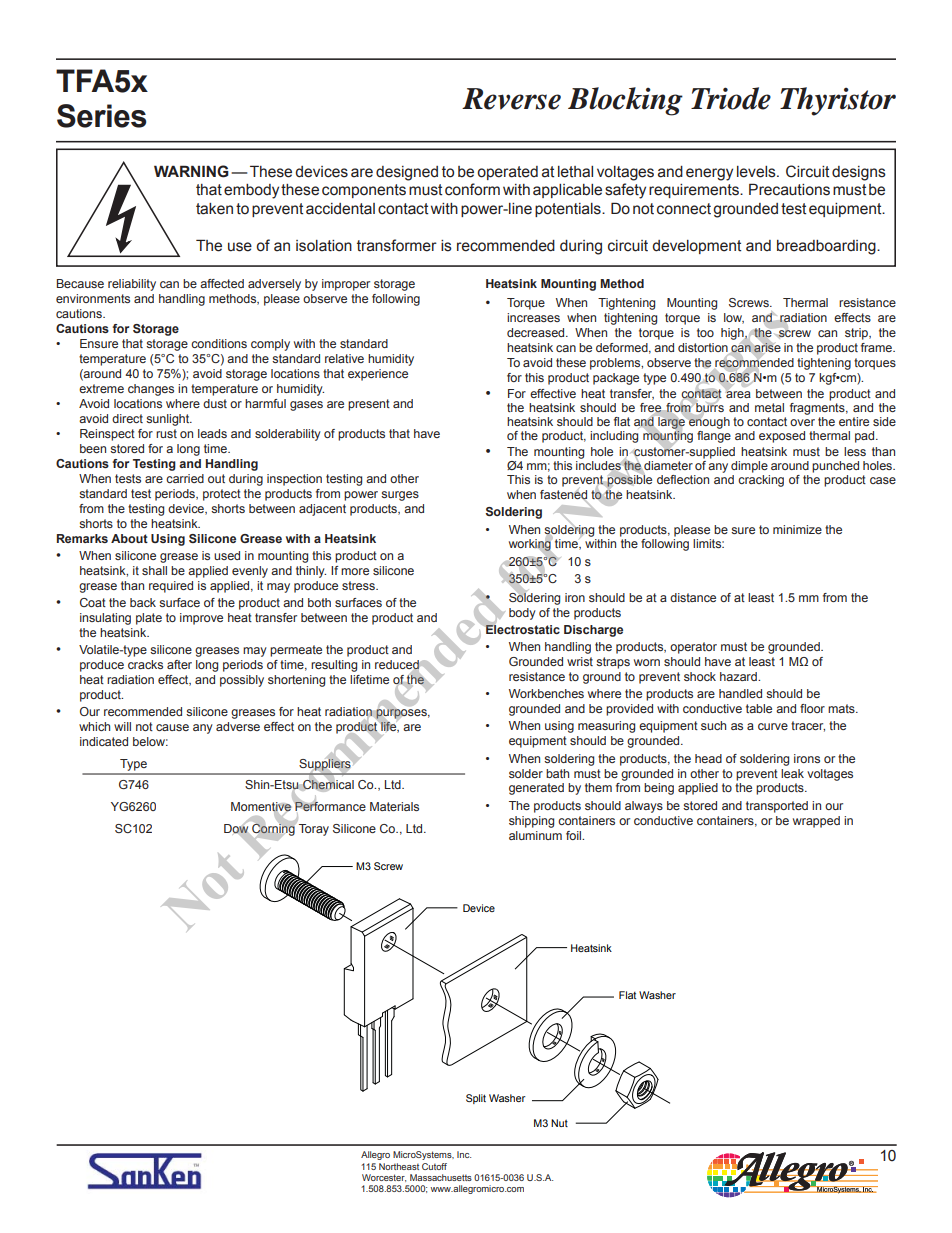 The width and height of the document is (952, 1233). Describe the element at coordinates (838, 101) in the document. I see `Thyristor` at that location.
